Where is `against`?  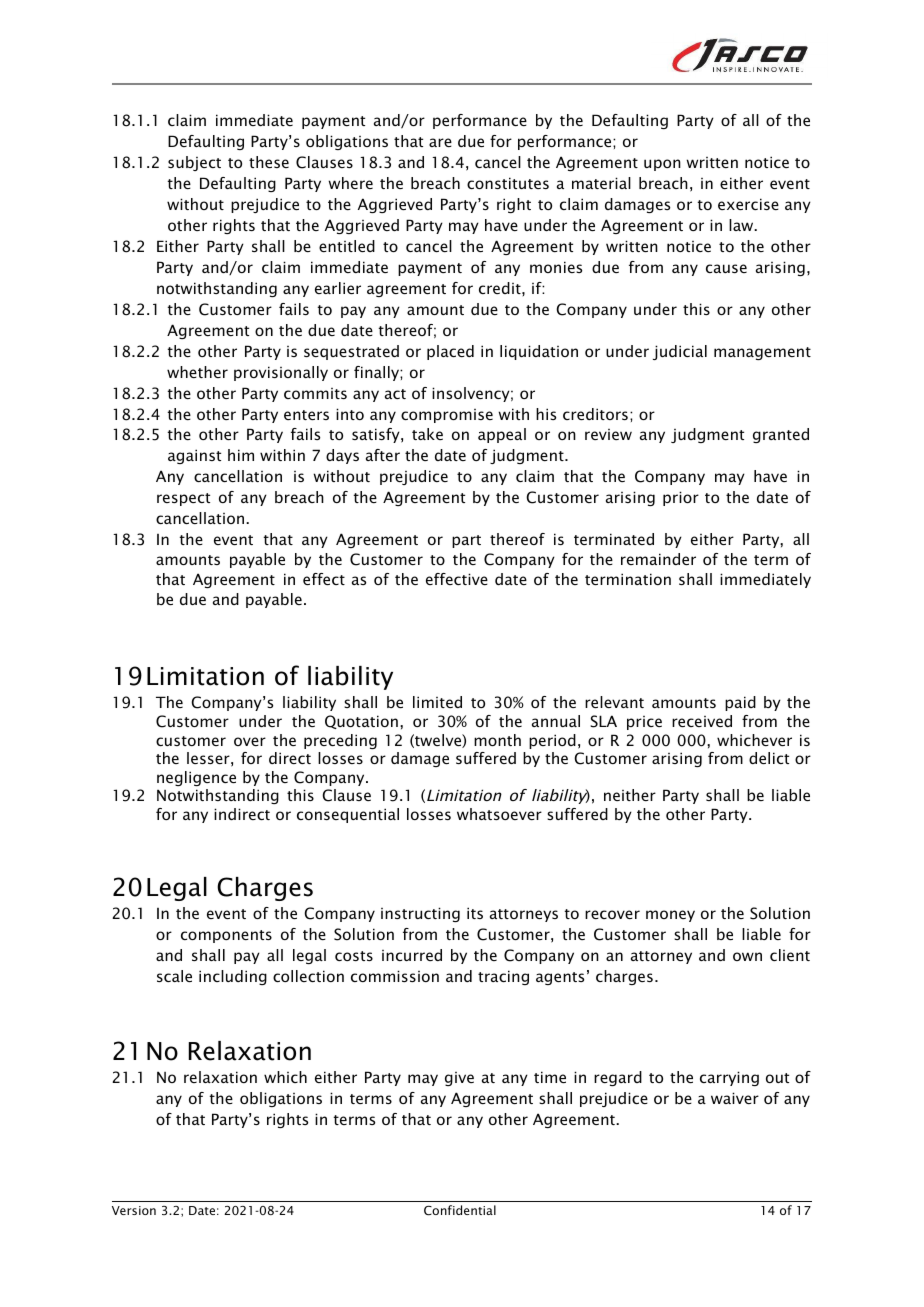
against is located at coordinates (194, 456).
